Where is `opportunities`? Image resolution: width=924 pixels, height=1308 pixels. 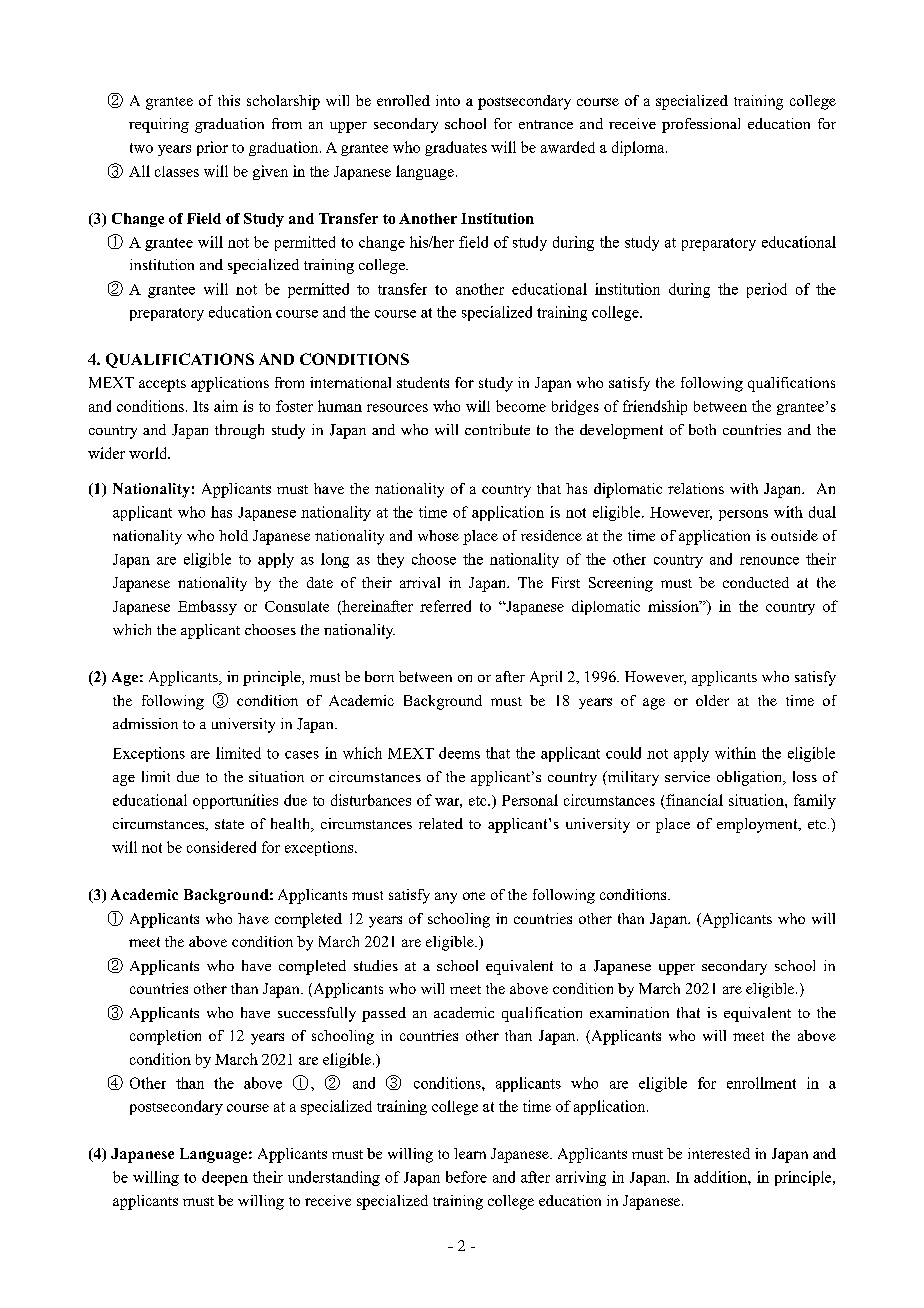
opportunities is located at coordinates (235, 801).
